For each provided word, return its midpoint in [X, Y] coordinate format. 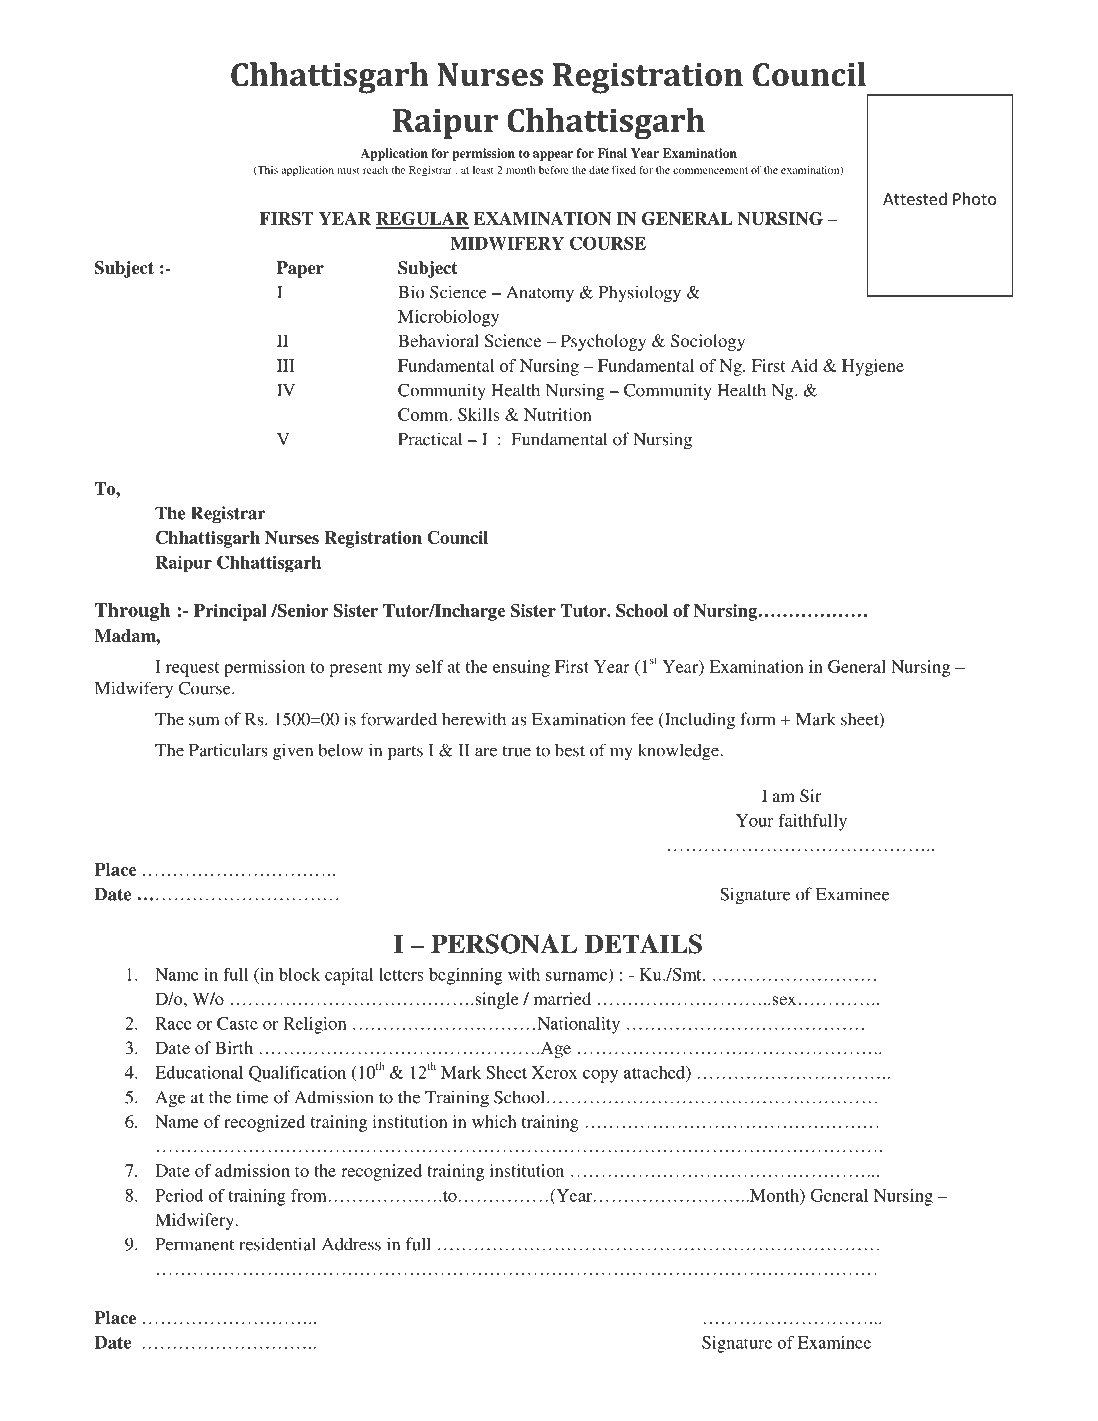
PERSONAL [504, 944]
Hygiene [873, 367]
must [348, 170]
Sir [810, 796]
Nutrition [558, 414]
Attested [915, 198]
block [299, 974]
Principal [230, 612]
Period [179, 1195]
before [554, 169]
